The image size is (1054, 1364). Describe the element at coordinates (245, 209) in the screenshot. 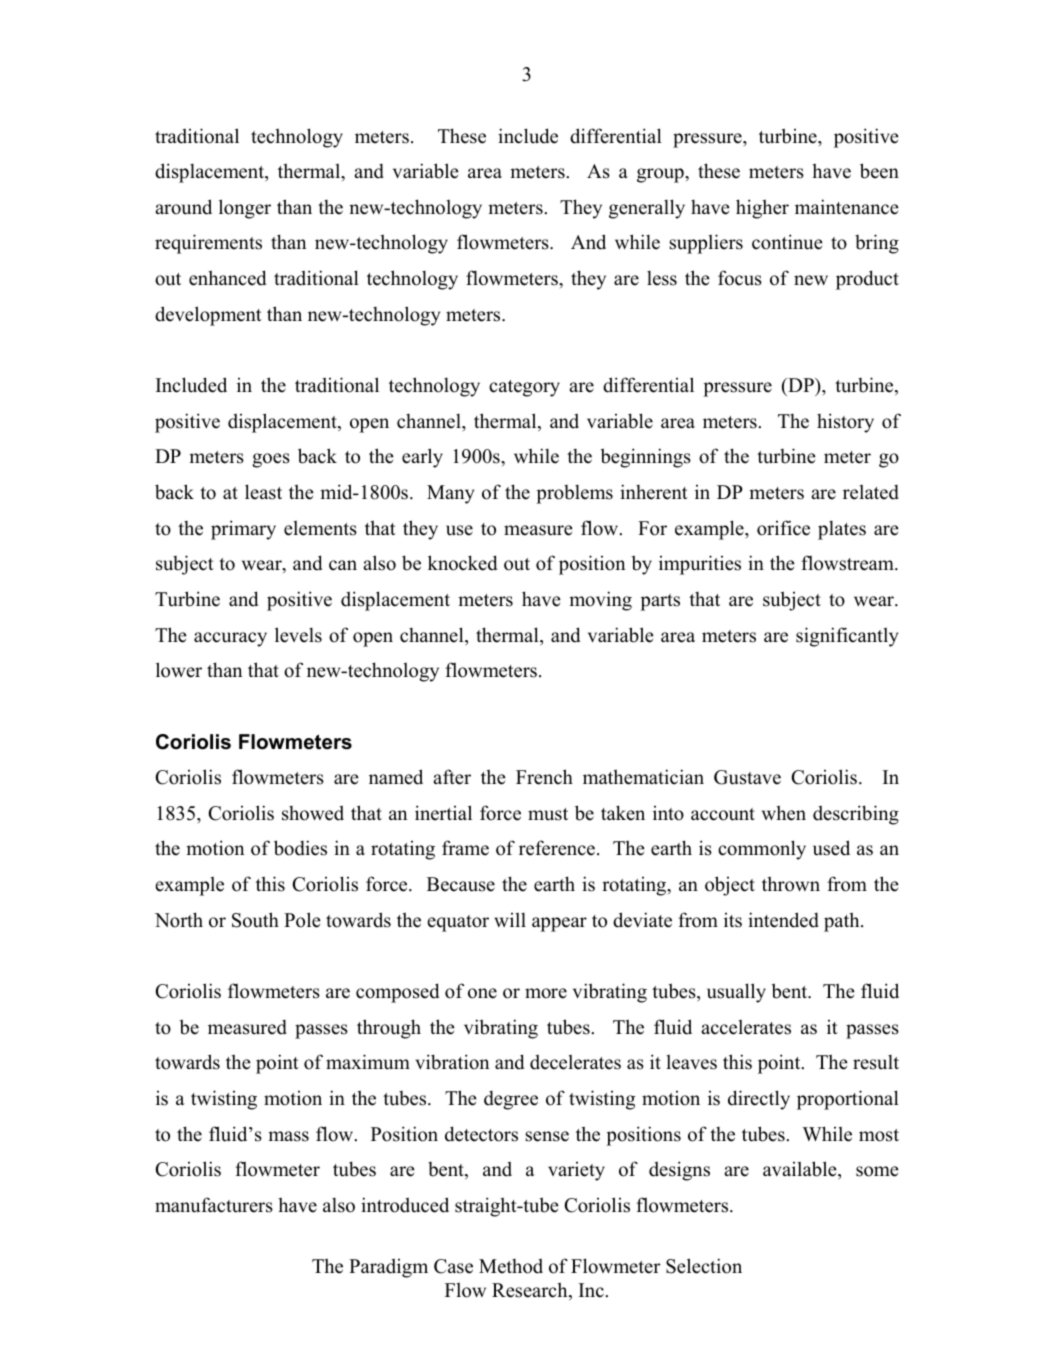

I see `longer` at that location.
